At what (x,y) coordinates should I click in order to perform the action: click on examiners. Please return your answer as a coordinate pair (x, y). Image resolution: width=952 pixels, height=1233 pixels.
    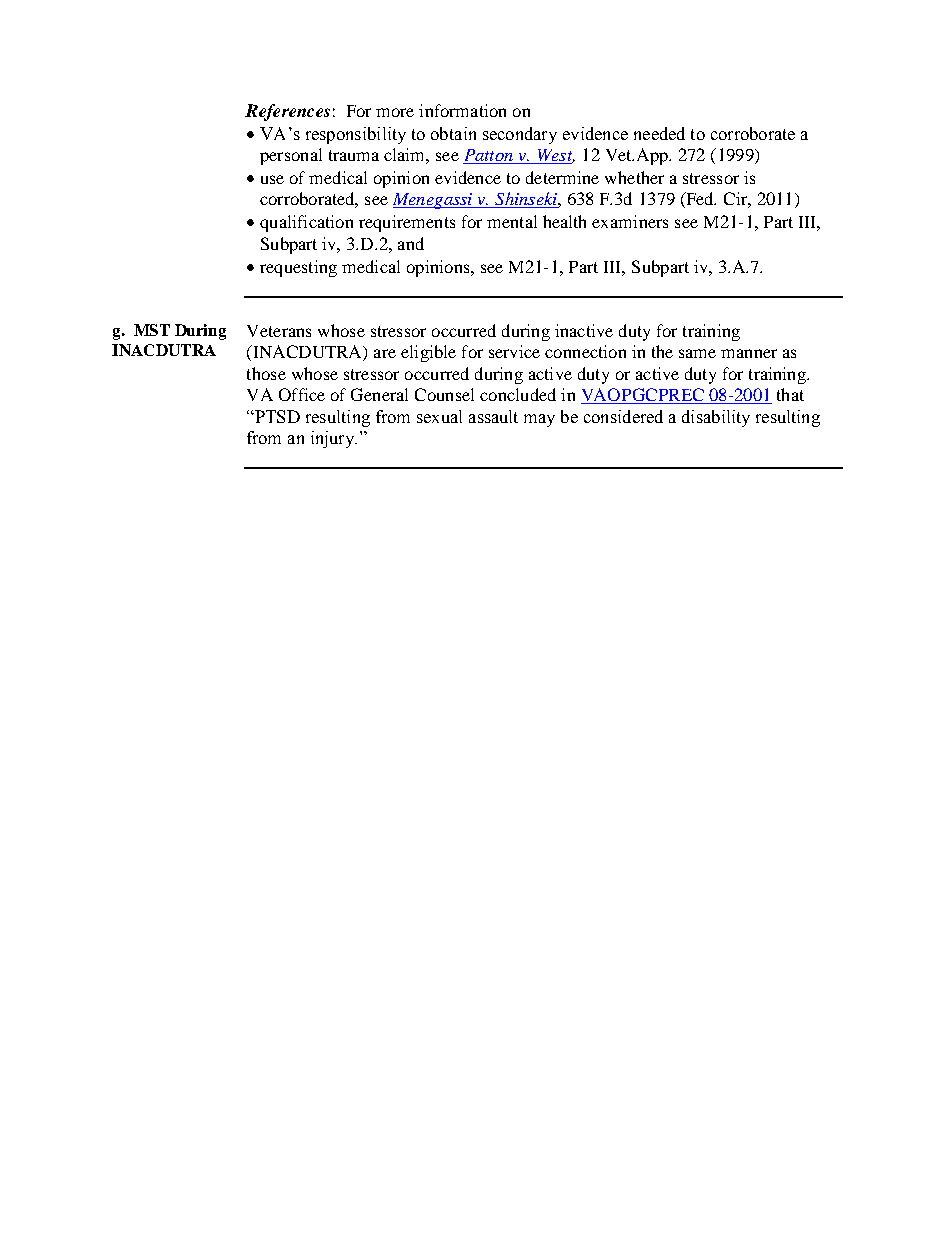
    Looking at the image, I should click on (630, 221).
